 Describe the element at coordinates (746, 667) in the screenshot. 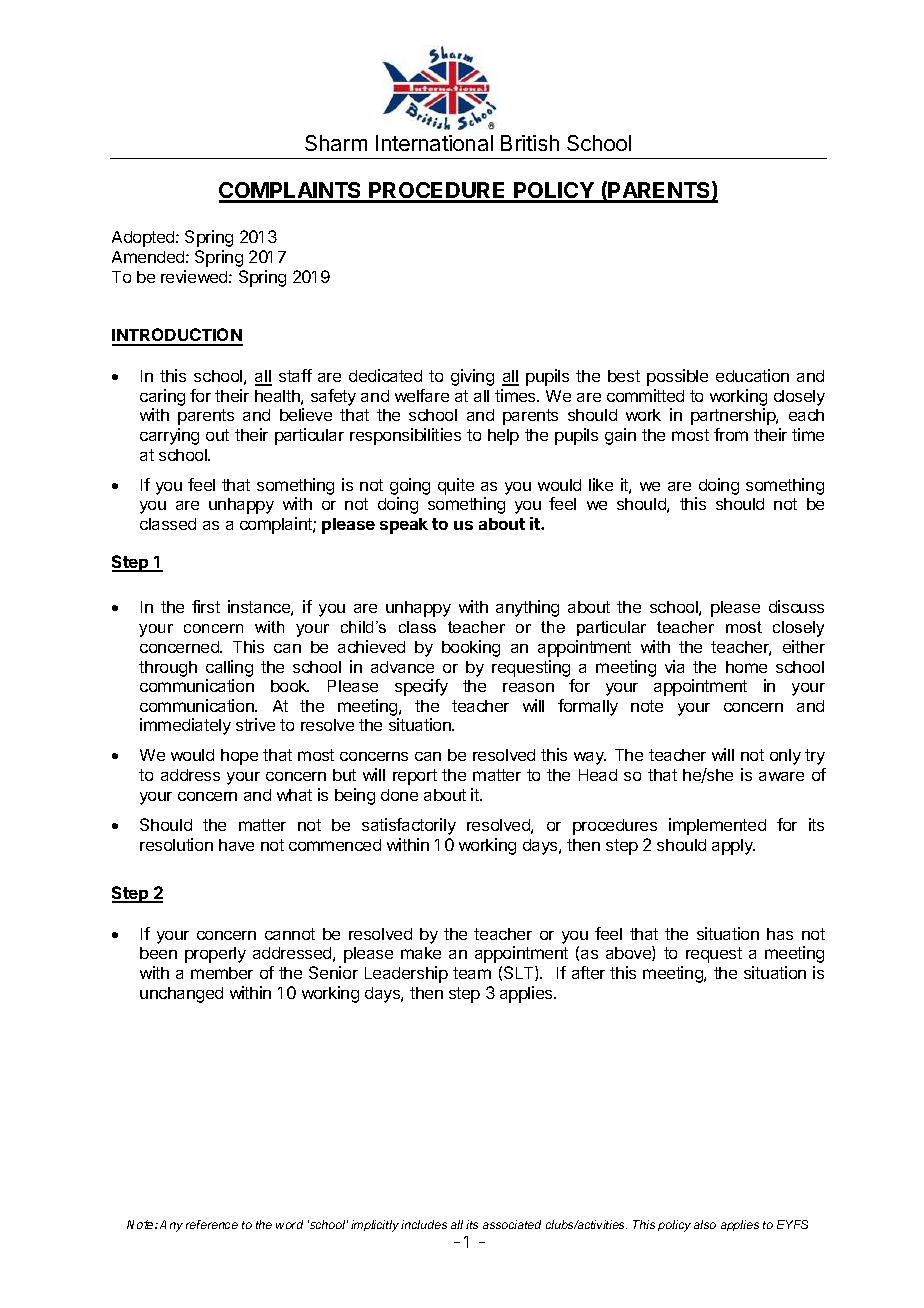

I see `home` at that location.
